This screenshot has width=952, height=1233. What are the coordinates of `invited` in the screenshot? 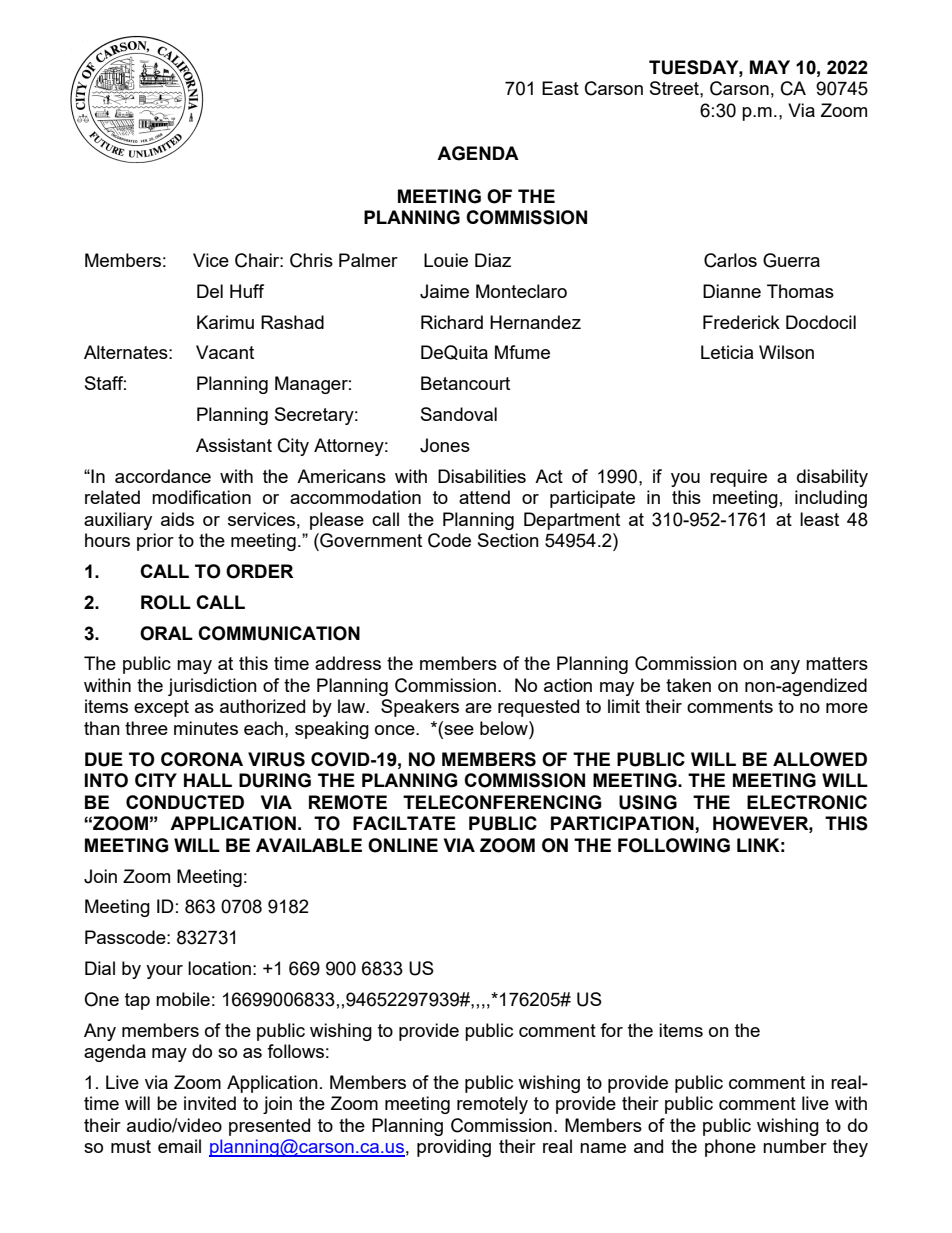 It's located at (210, 1103).
